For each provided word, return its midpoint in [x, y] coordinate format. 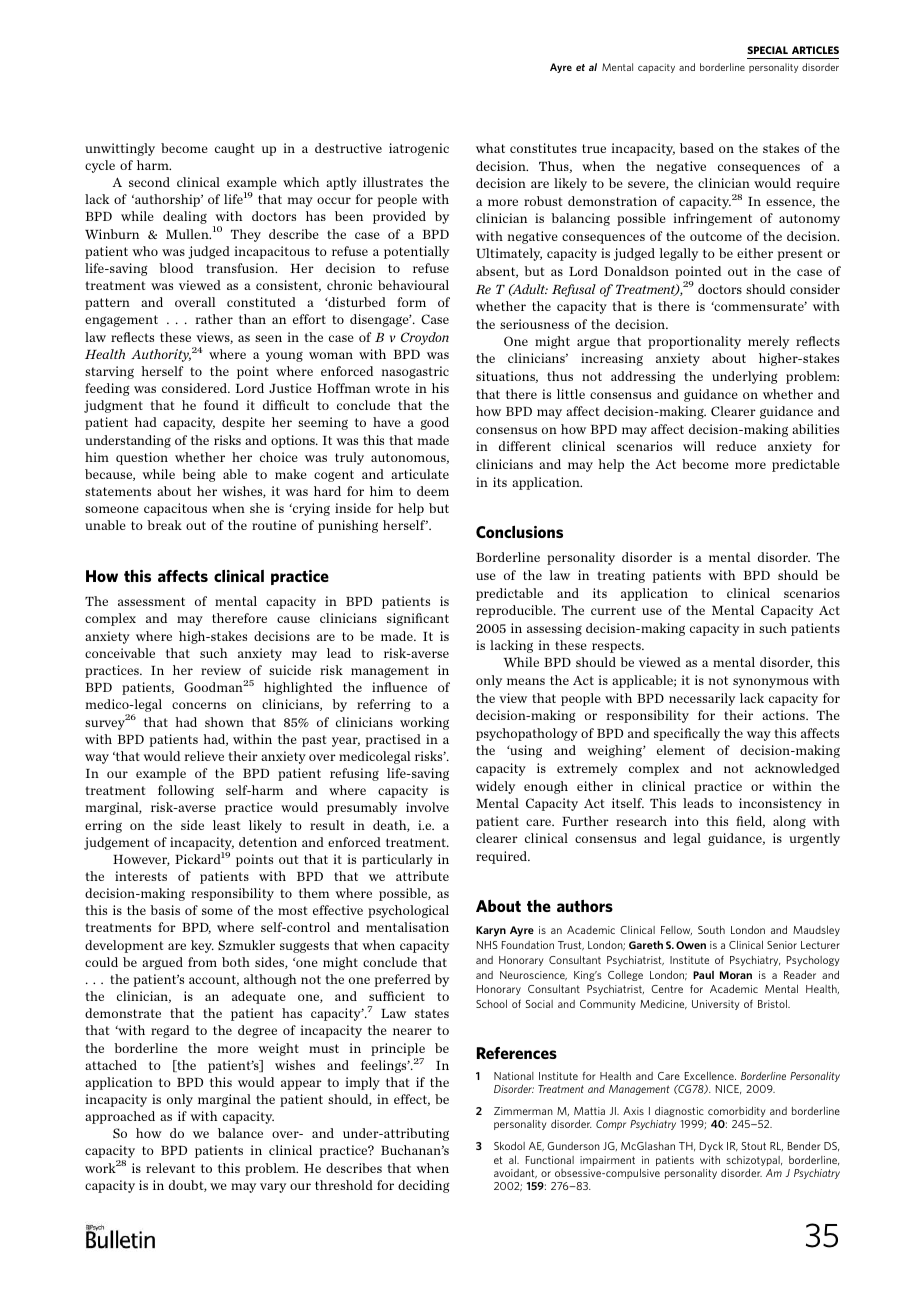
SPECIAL [767, 50]
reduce [736, 446]
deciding [424, 1186]
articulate [420, 474]
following [186, 791]
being [199, 475]
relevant [170, 1168]
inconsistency [780, 804]
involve [427, 807]
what [490, 148]
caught [234, 149]
